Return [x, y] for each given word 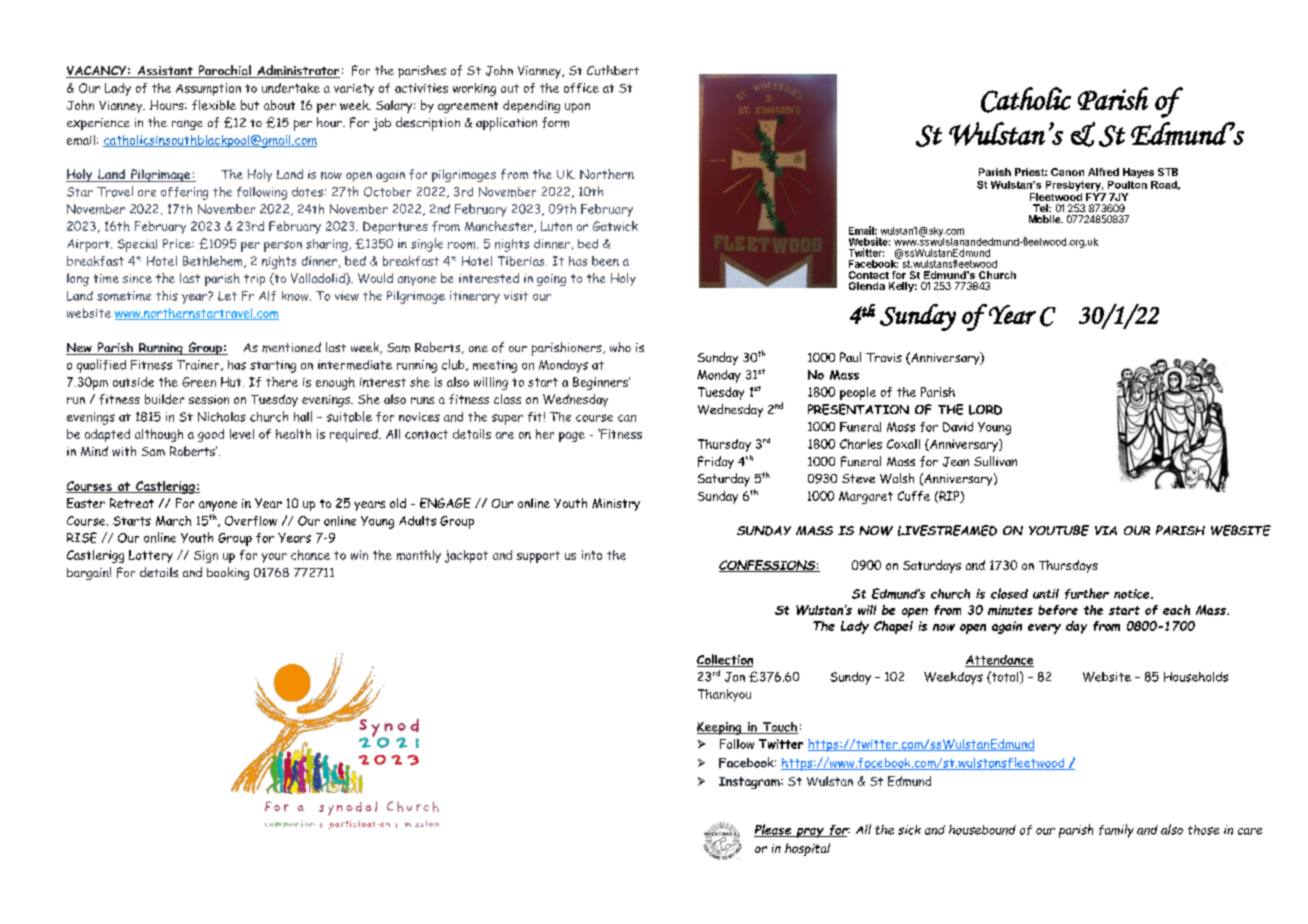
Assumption [208, 89]
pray [810, 833]
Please [773, 830]
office [581, 88]
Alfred [1103, 172]
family [1116, 831]
